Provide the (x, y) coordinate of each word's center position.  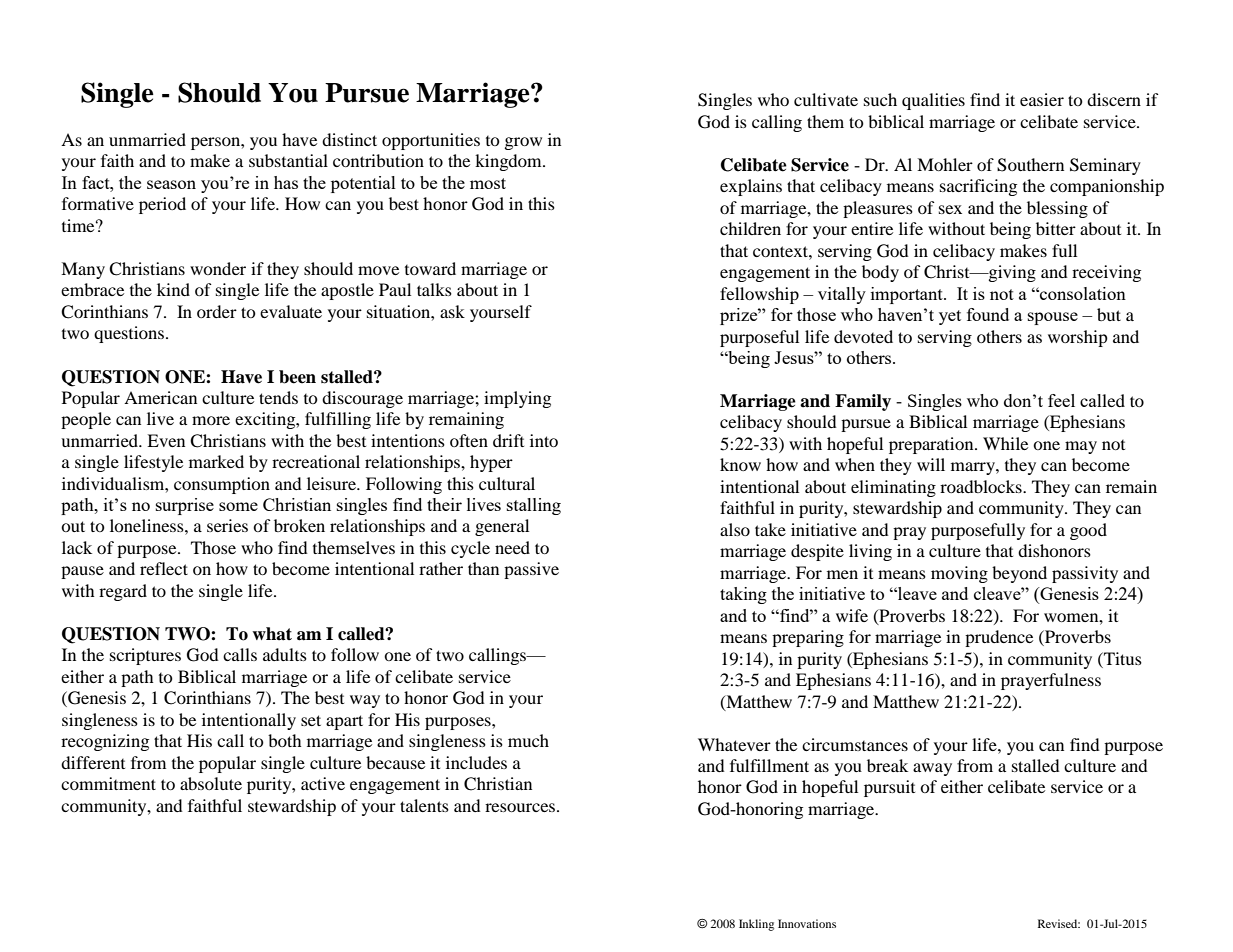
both (285, 740)
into (544, 440)
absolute (211, 783)
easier (1042, 99)
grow (523, 143)
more (211, 420)
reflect (164, 568)
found (988, 314)
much (528, 740)
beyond (1019, 574)
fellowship (759, 295)
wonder (218, 268)
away (932, 769)
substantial (288, 160)
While (1005, 443)
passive (531, 570)
